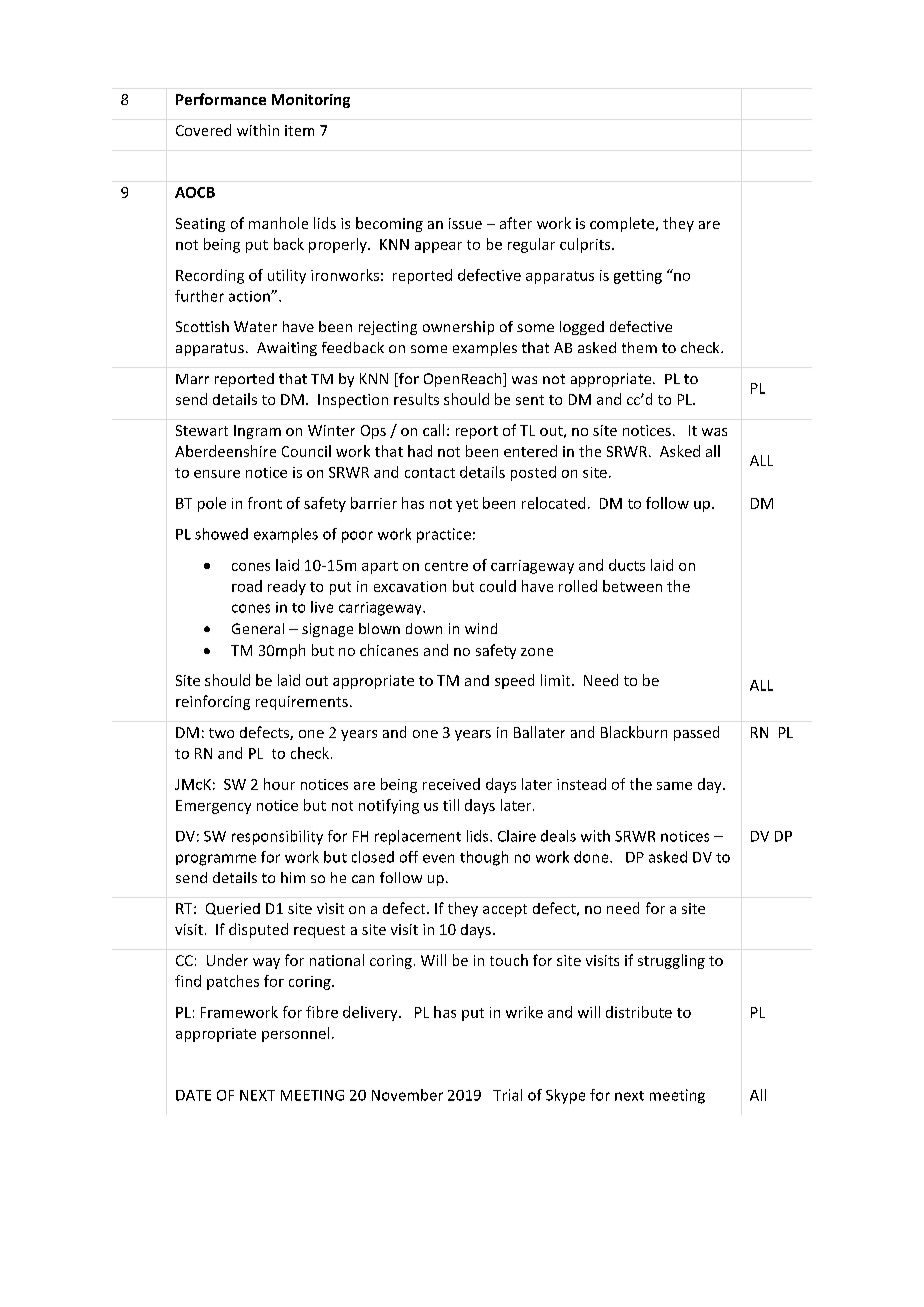 This page has width=924, height=1307. I want to click on ownership, so click(458, 328).
